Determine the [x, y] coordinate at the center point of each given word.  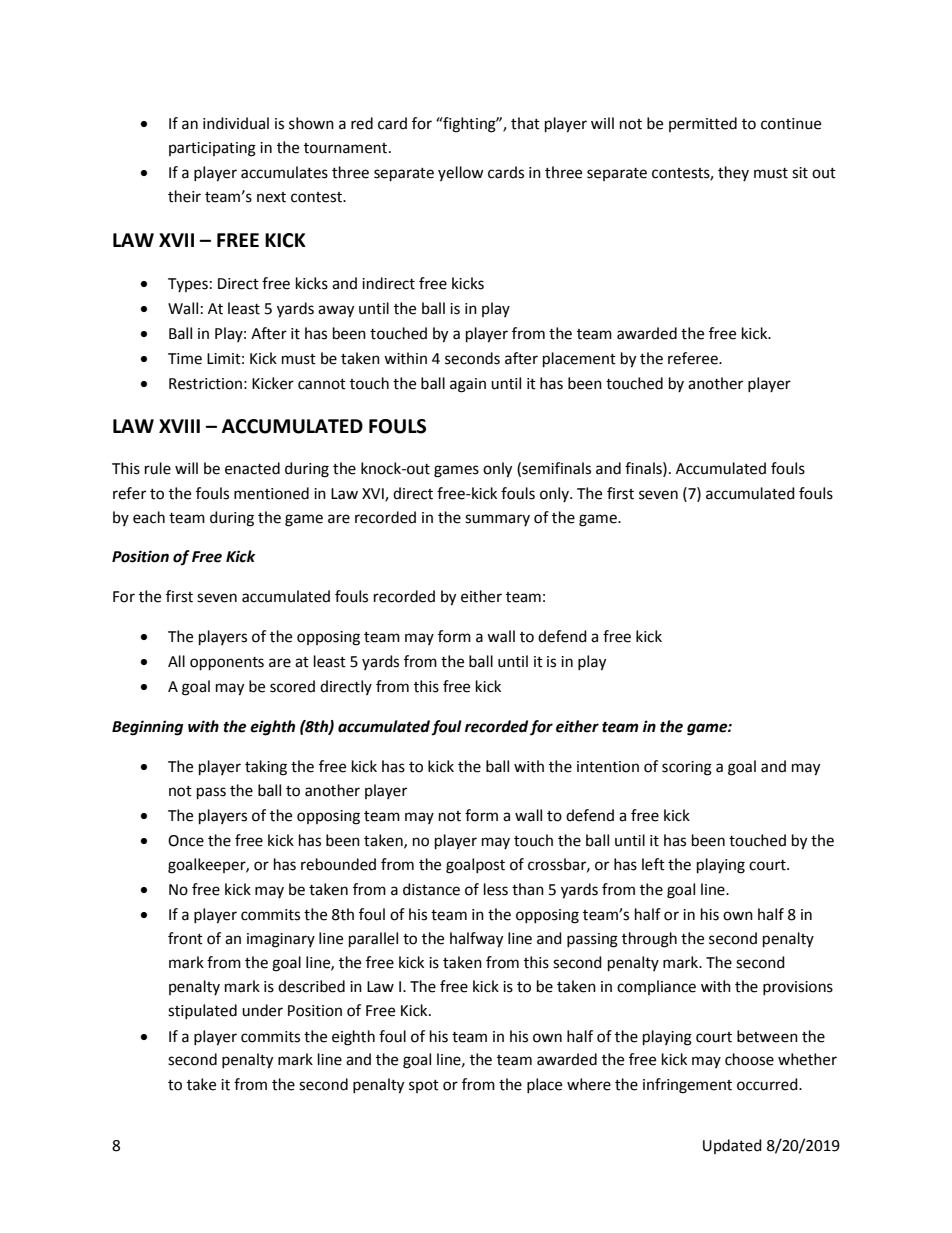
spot [424, 1086]
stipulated [202, 1011]
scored [292, 686]
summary [497, 520]
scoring [687, 768]
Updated [732, 1146]
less [496, 889]
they [733, 173]
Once [186, 841]
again [468, 385]
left [653, 864]
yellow [461, 173]
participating [212, 149]
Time [185, 359]
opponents [227, 664]
